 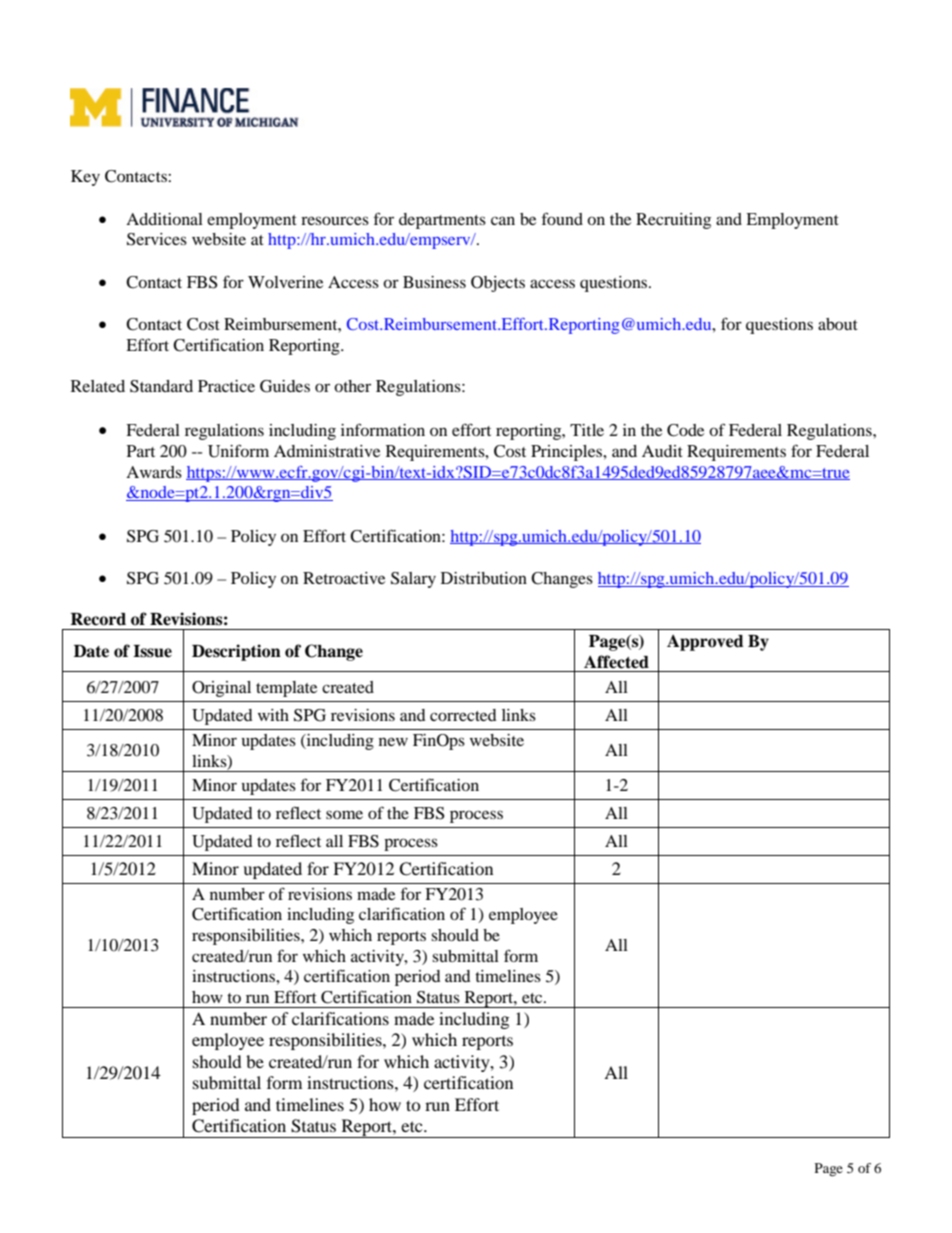 I want to click on Additional, so click(x=164, y=219).
